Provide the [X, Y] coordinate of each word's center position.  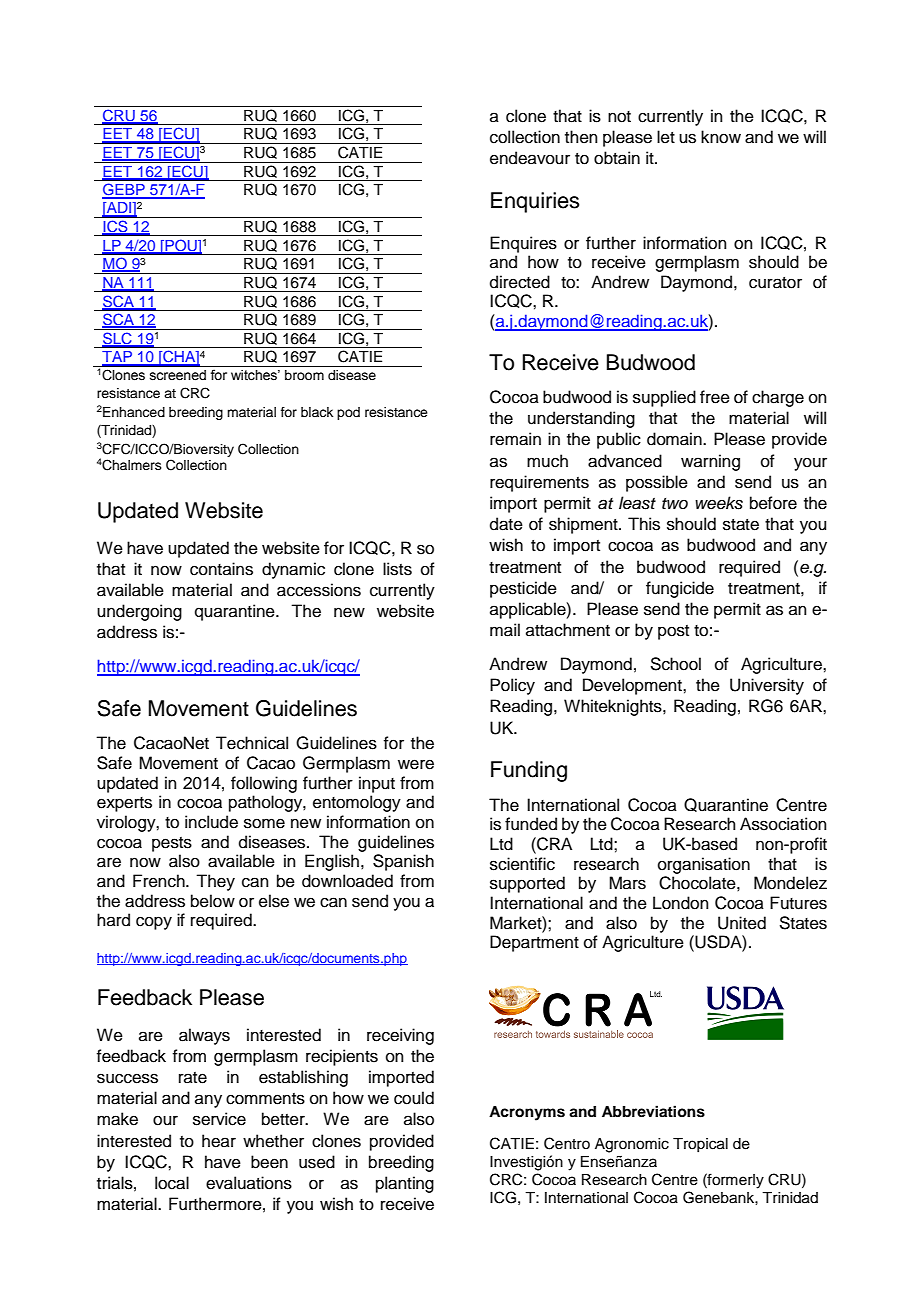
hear [219, 1141]
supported [527, 884]
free [715, 397]
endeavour [530, 158]
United [742, 923]
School [675, 664]
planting [405, 1184]
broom [304, 375]
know [721, 137]
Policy [512, 686]
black [317, 412]
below [213, 901]
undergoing [139, 612]
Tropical [700, 1145]
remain [515, 439]
